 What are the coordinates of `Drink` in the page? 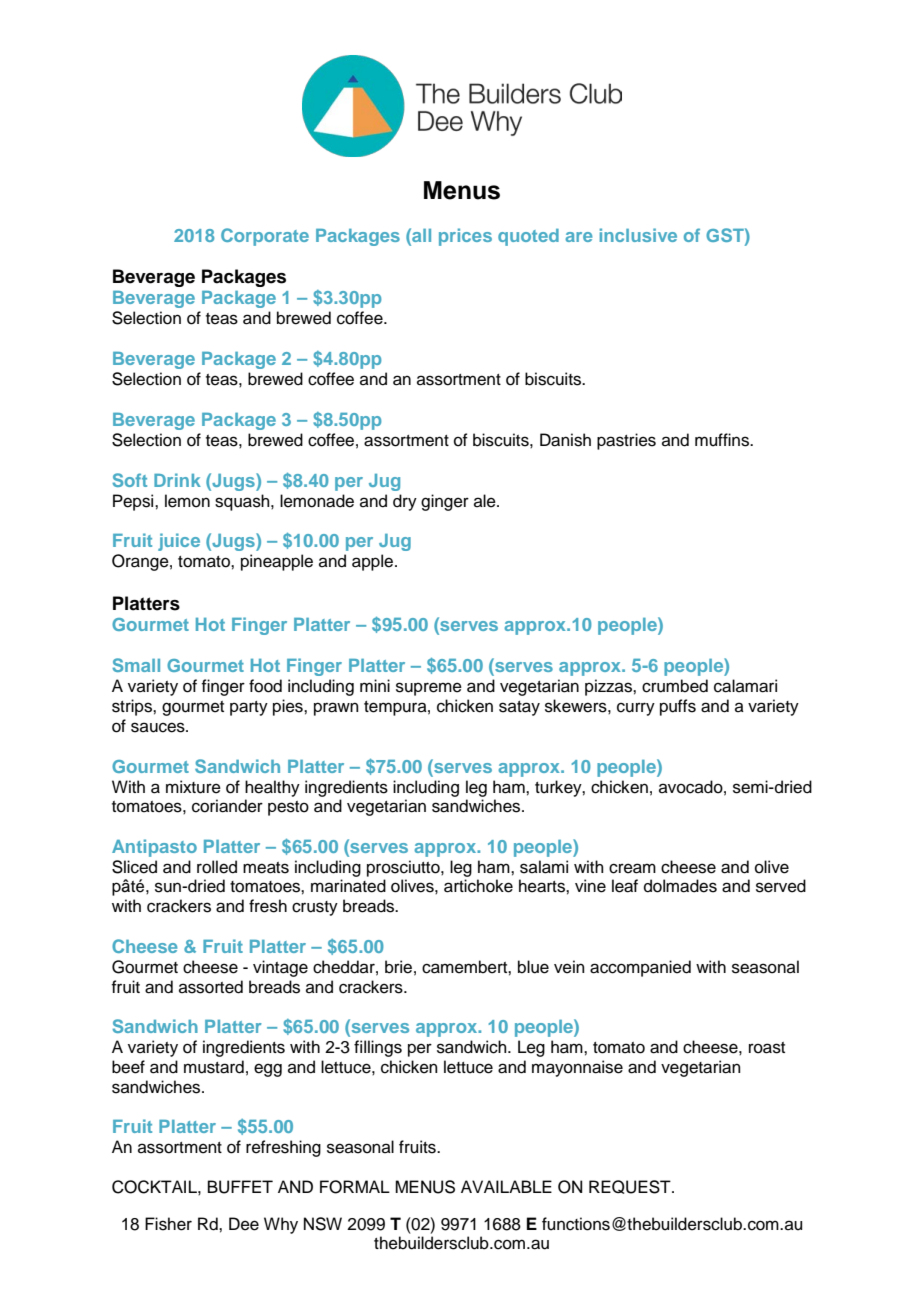 It's located at (177, 480).
